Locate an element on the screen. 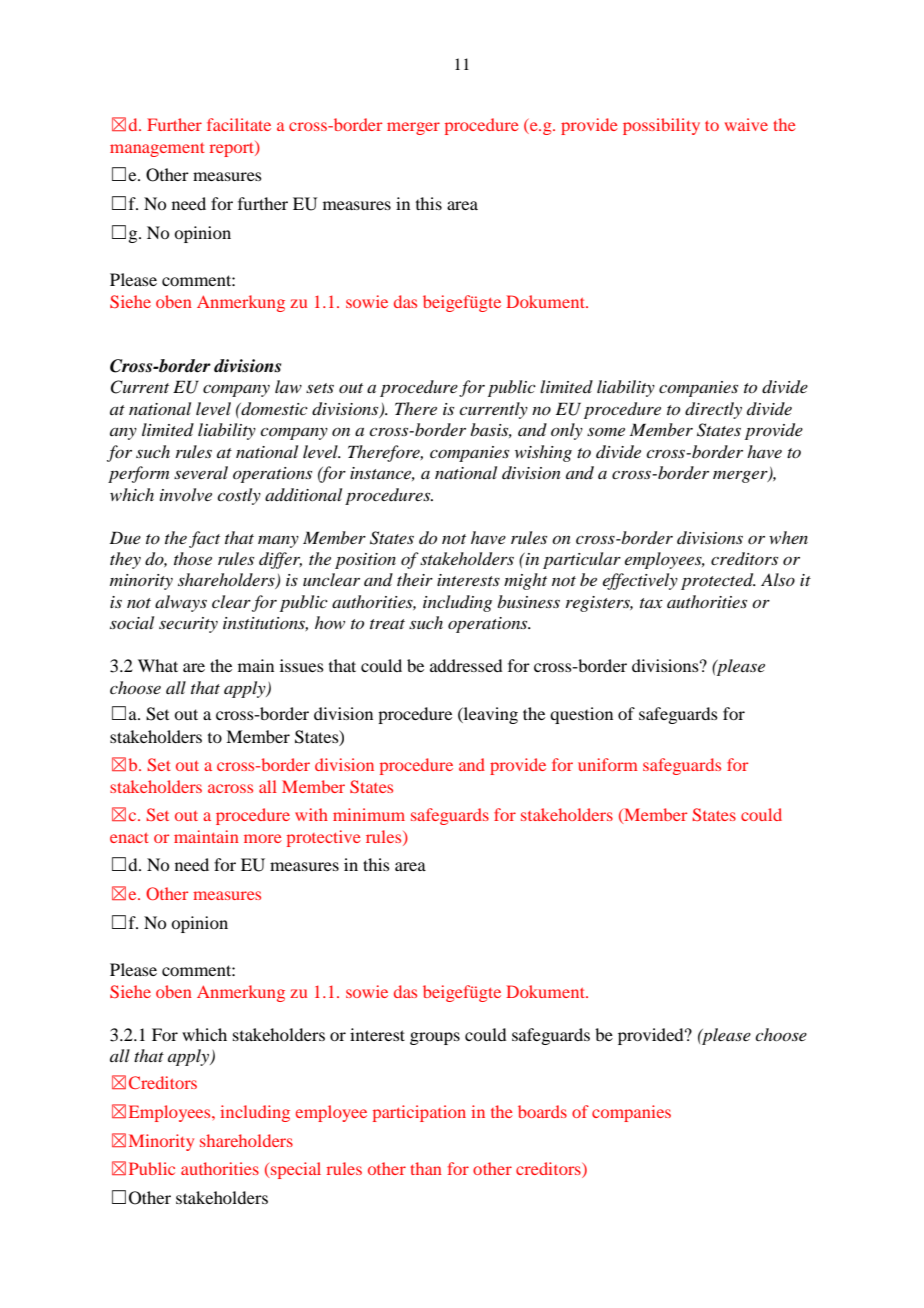 The width and height of the screenshot is (924, 1308). minimum is located at coordinates (369, 814).
